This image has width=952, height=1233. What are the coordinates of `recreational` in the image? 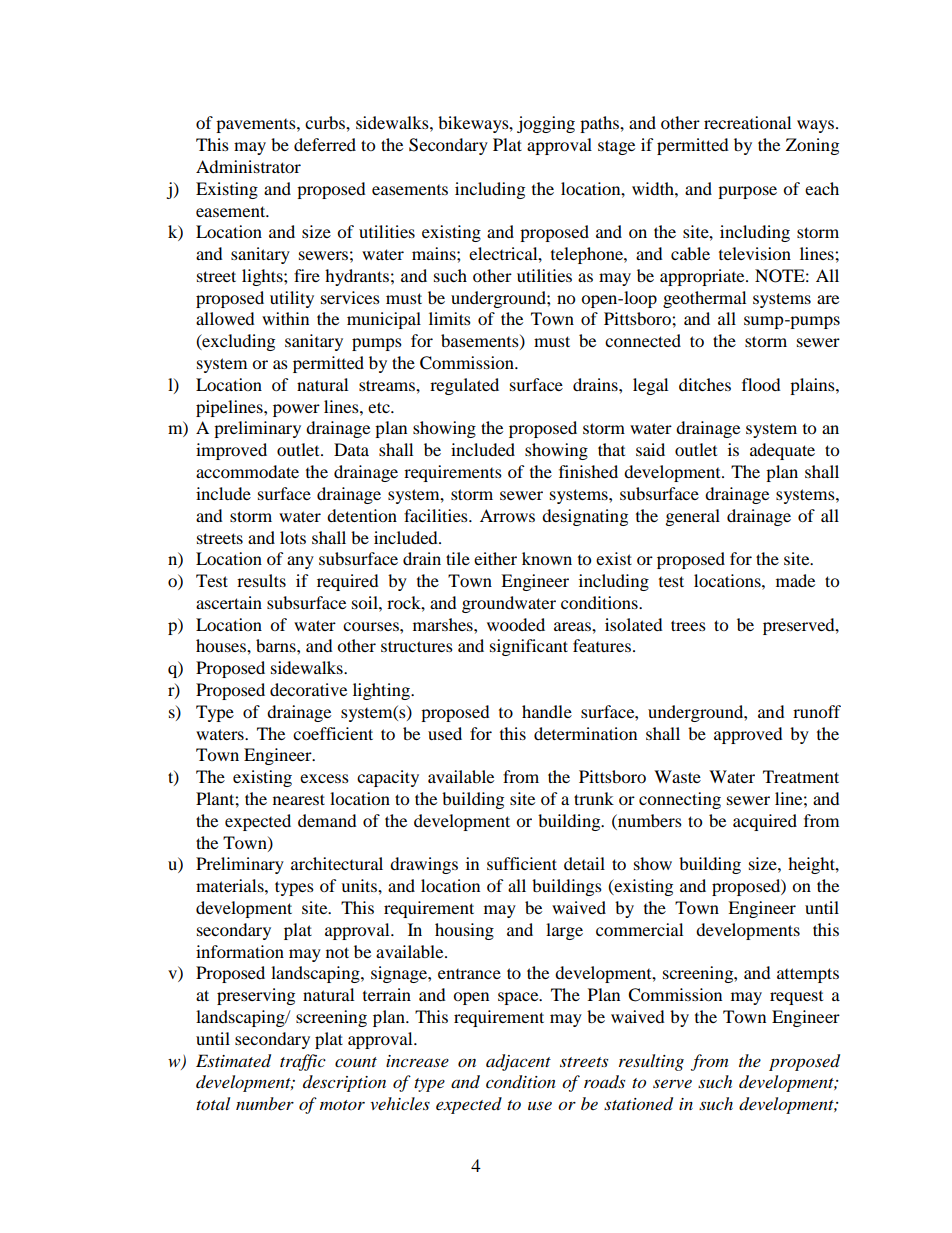 It's located at (747, 122).
